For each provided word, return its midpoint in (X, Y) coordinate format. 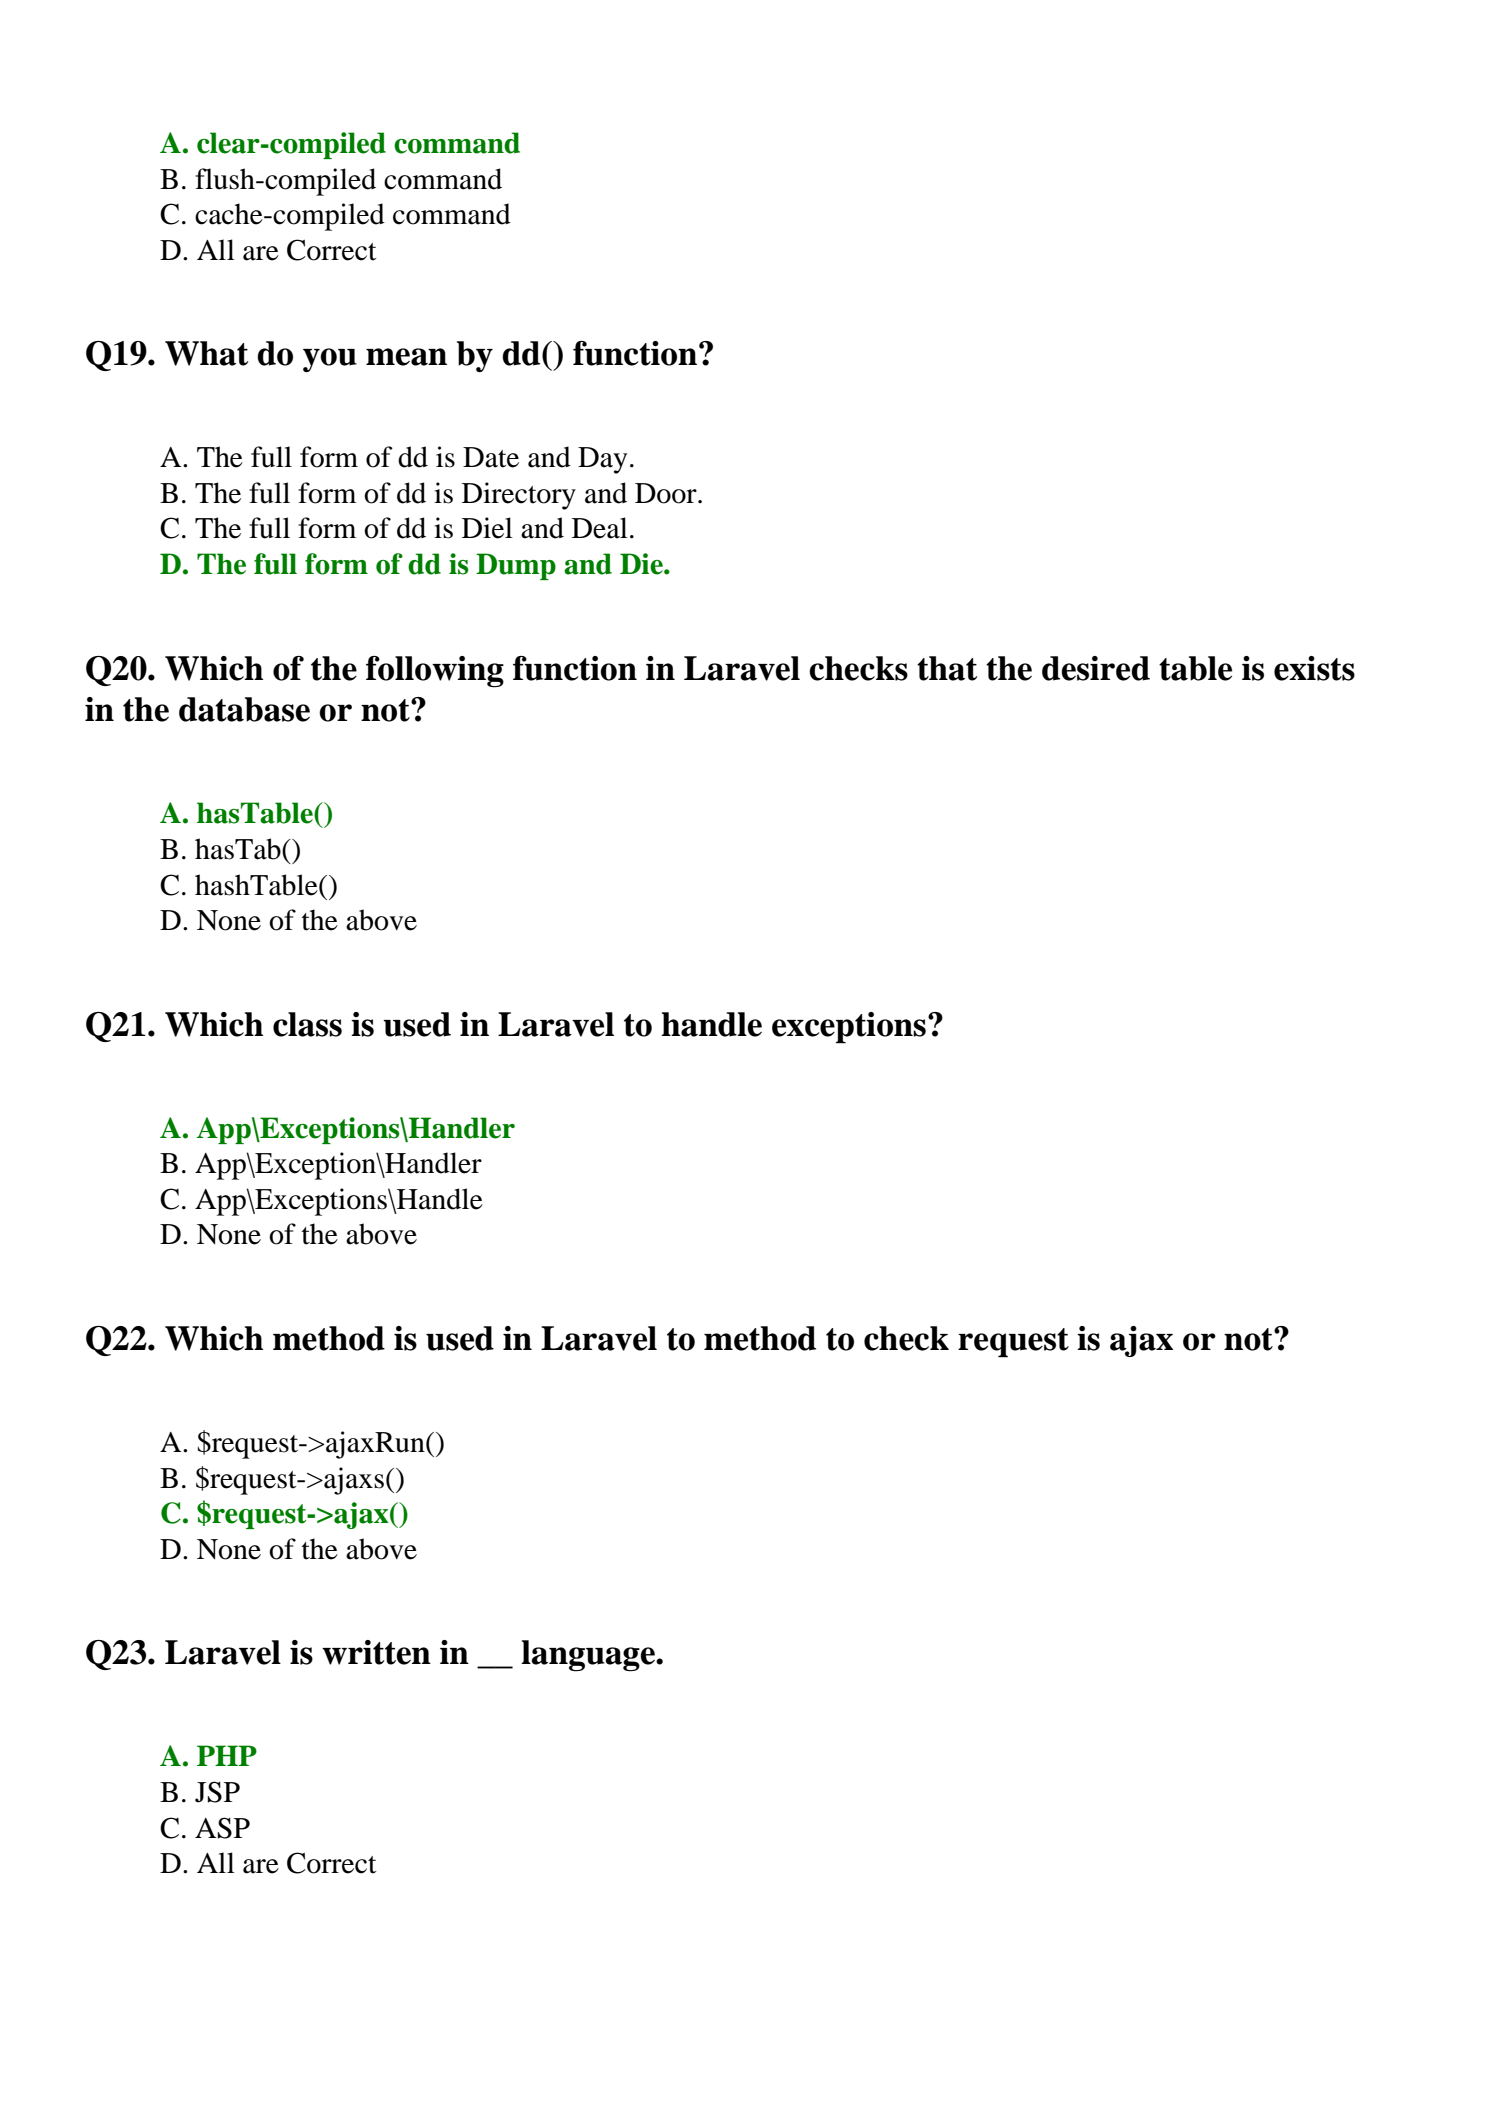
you (330, 360)
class (307, 1024)
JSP (217, 1792)
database (244, 709)
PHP (227, 1755)
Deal (600, 528)
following (435, 672)
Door (667, 493)
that (947, 668)
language (589, 1656)
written (376, 1652)
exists (1314, 668)
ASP (222, 1828)
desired (1096, 668)
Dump (516, 566)
